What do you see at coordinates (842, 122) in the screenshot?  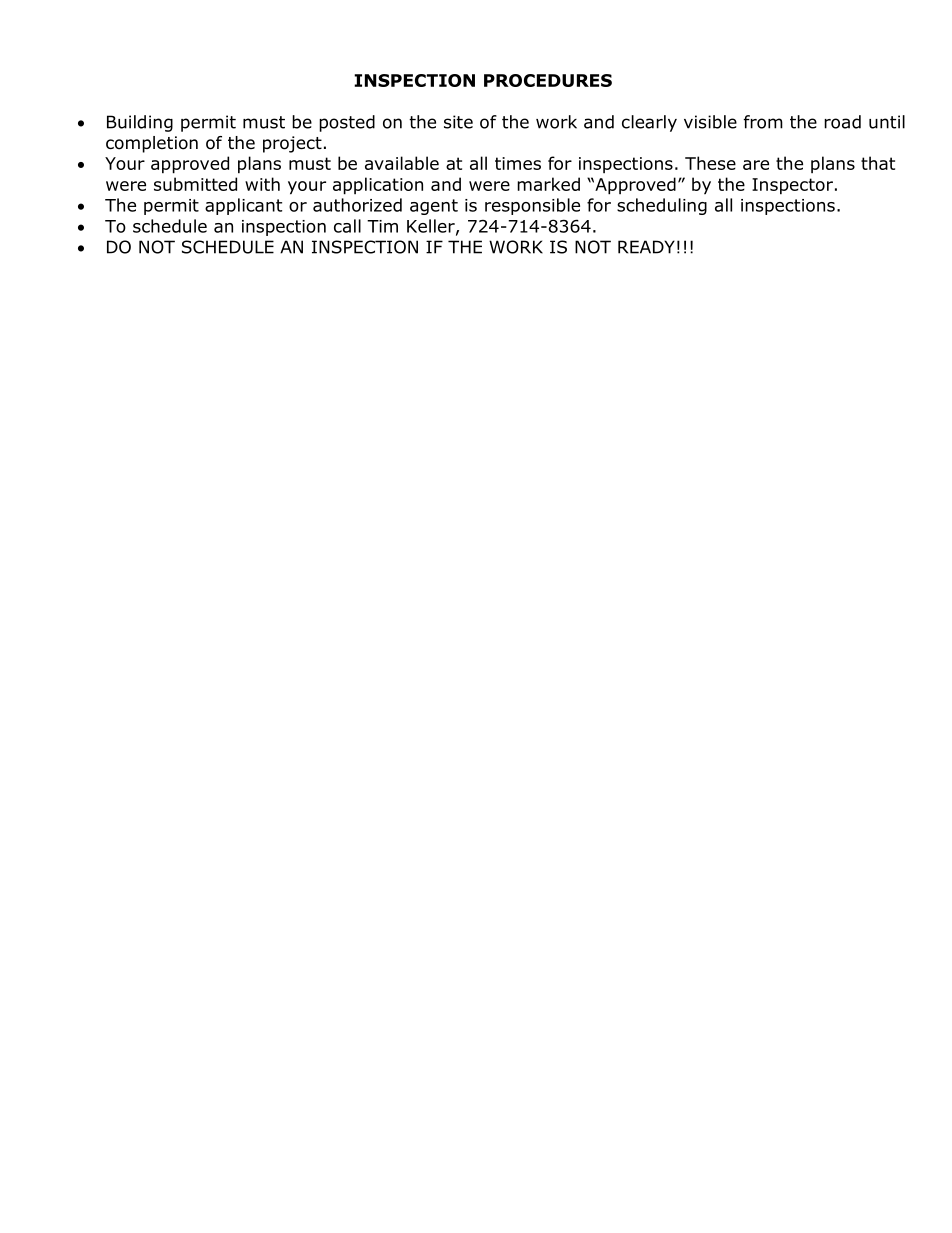 I see `road` at bounding box center [842, 122].
